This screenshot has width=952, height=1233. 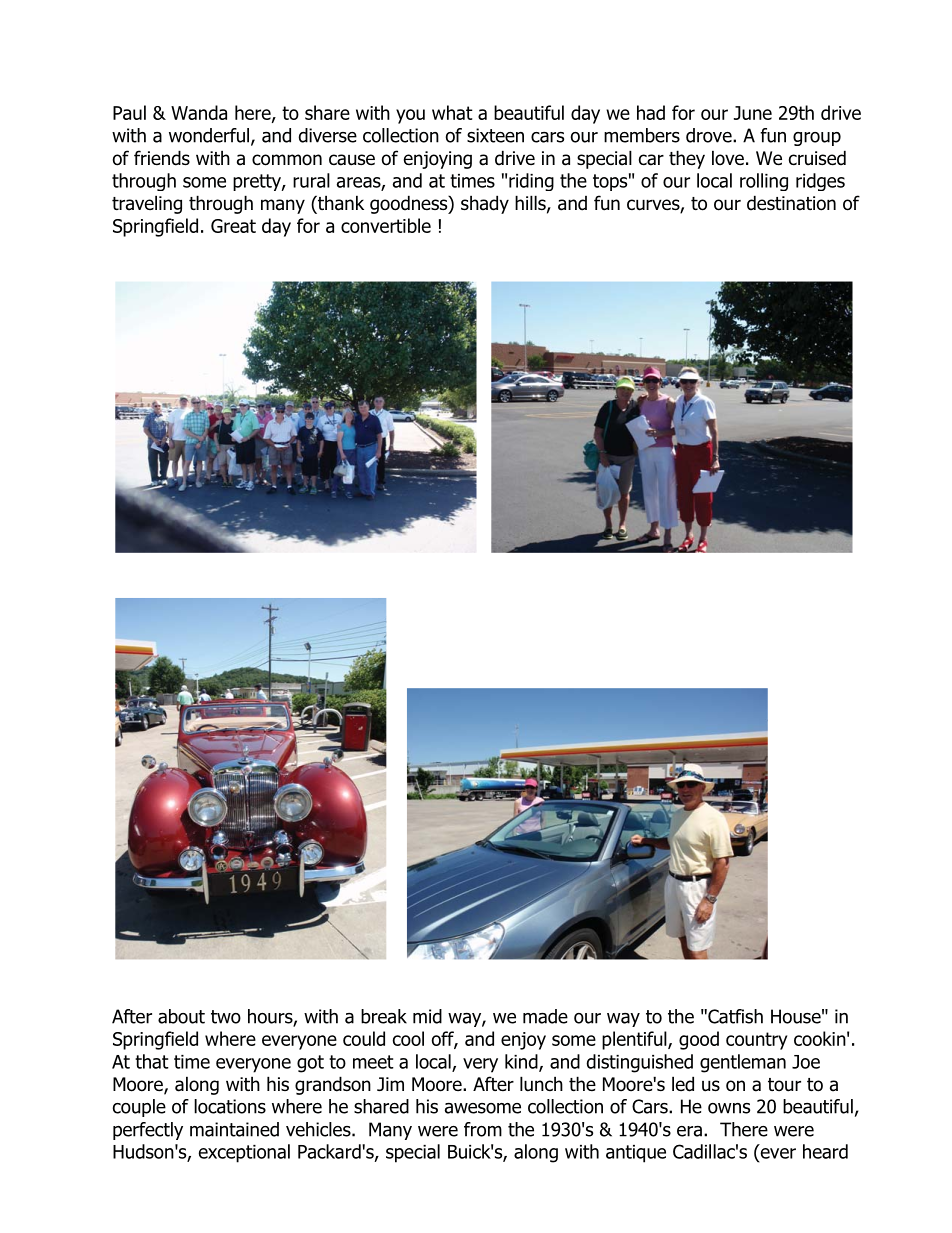 I want to click on two, so click(x=226, y=1017).
